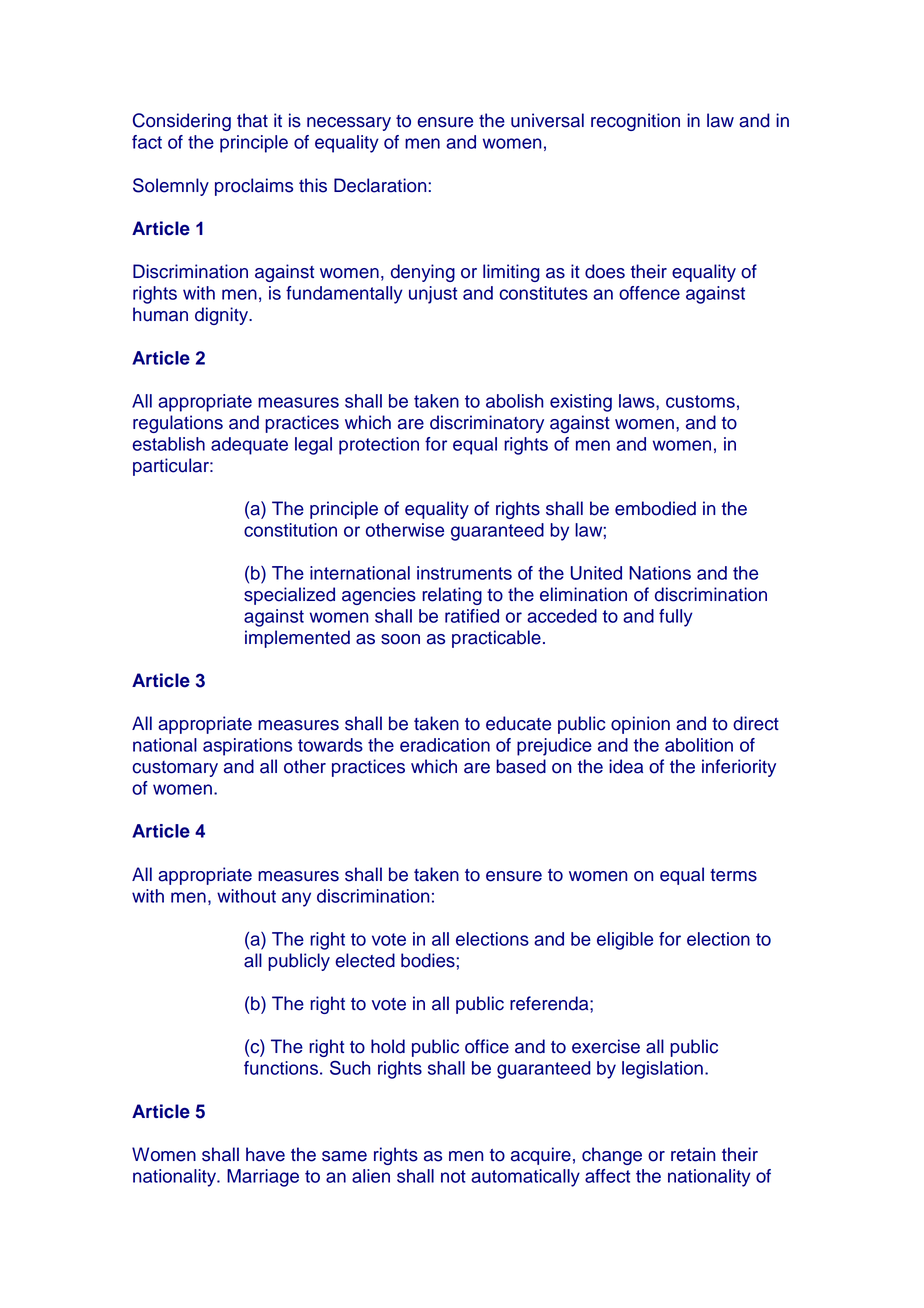 The image size is (924, 1308). What do you see at coordinates (297, 639) in the document?
I see `implemented` at bounding box center [297, 639].
